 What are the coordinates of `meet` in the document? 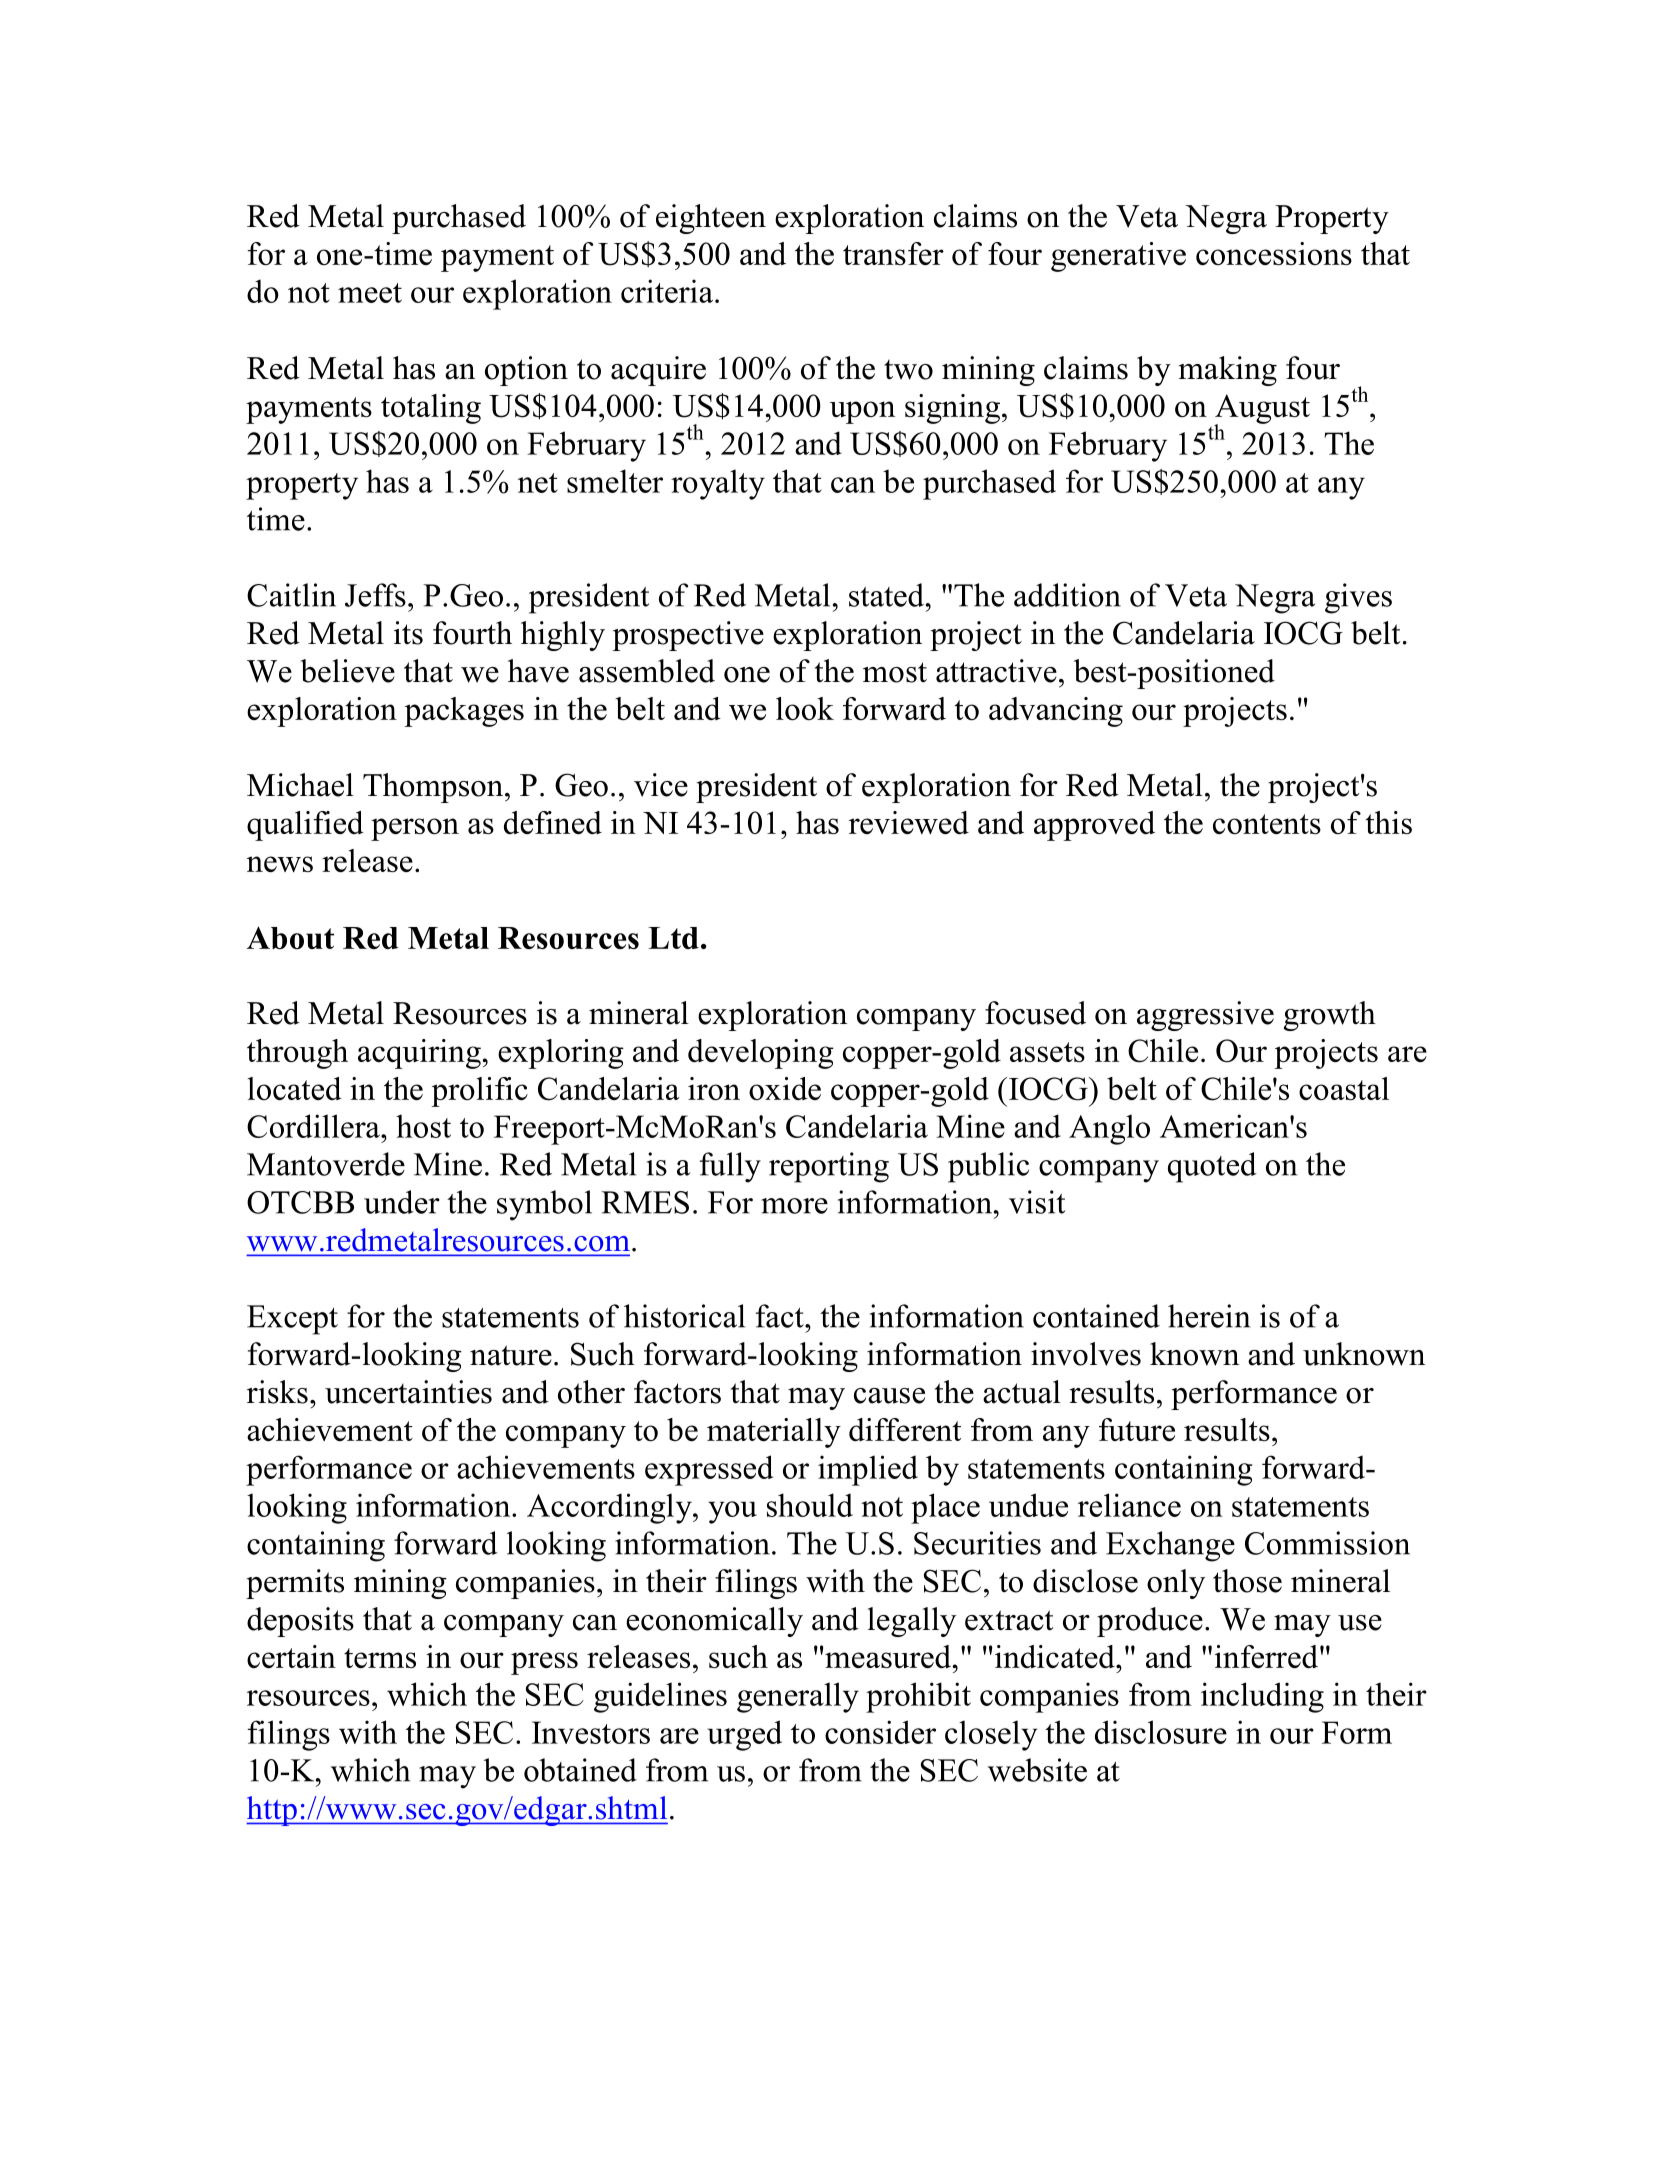 It's located at (370, 293).
